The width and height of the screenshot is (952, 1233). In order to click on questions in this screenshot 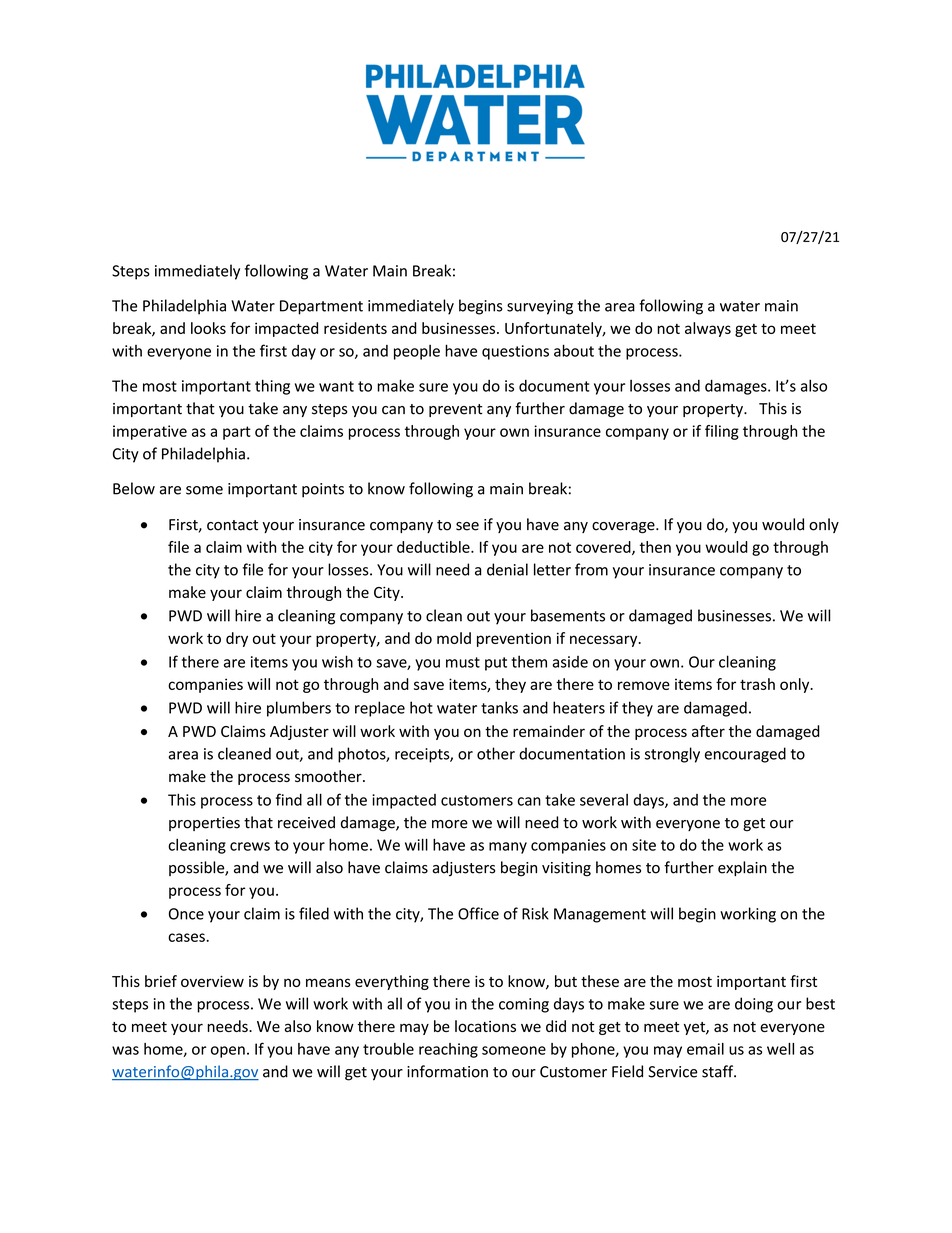, I will do `click(515, 352)`.
